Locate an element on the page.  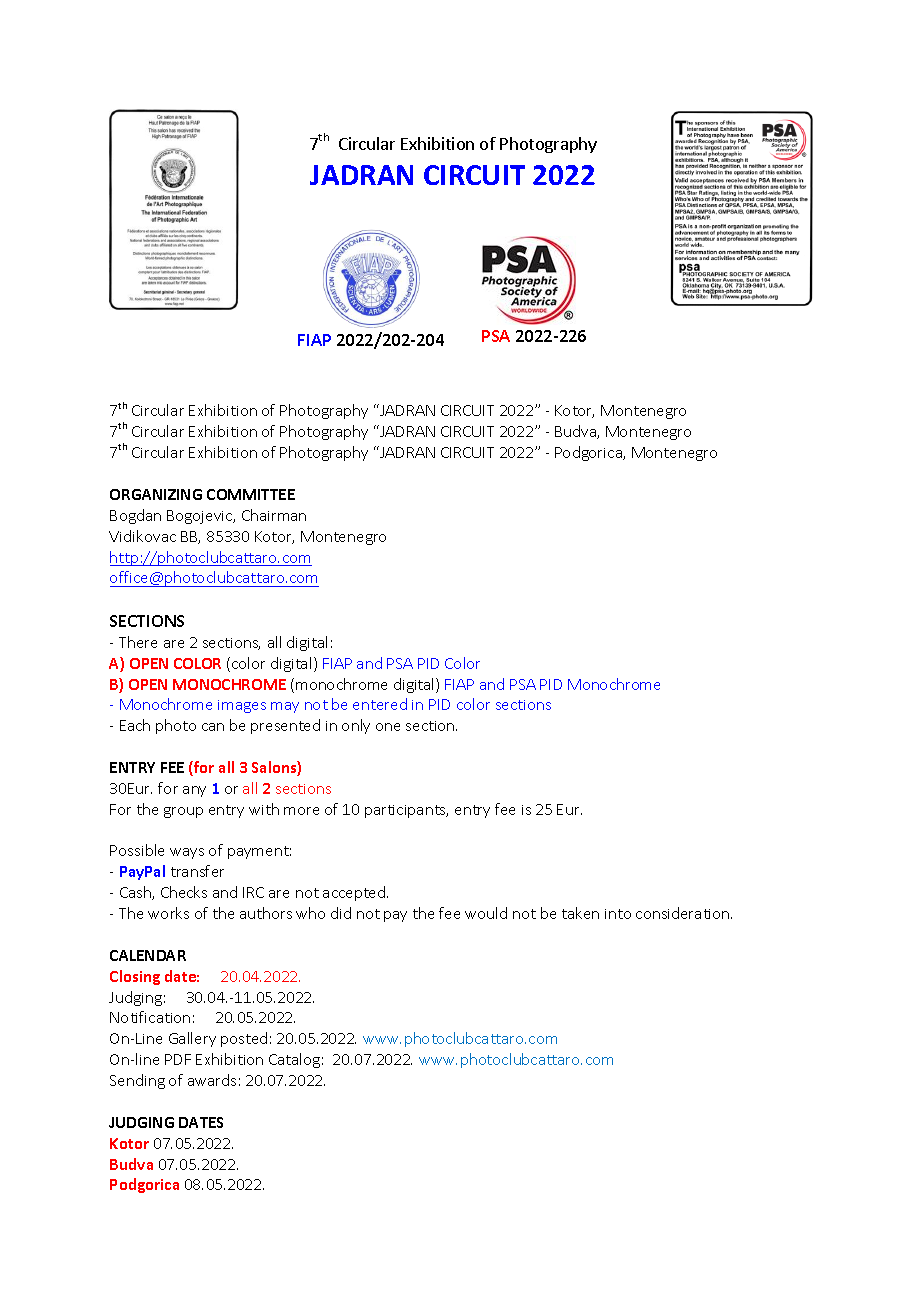
PDF is located at coordinates (178, 1059).
